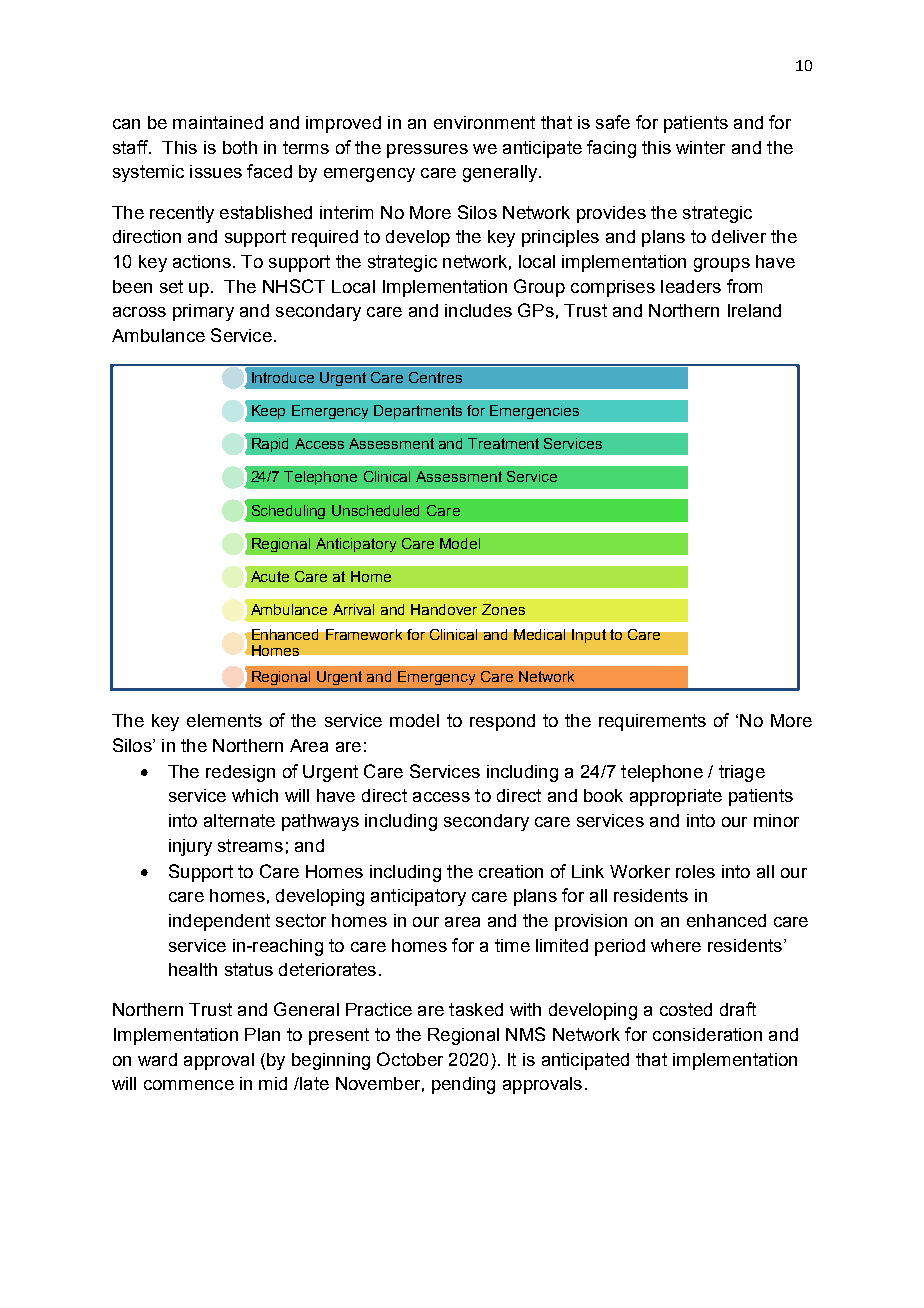 Image resolution: width=924 pixels, height=1308 pixels. What do you see at coordinates (589, 636) in the screenshot?
I see `Input` at bounding box center [589, 636].
